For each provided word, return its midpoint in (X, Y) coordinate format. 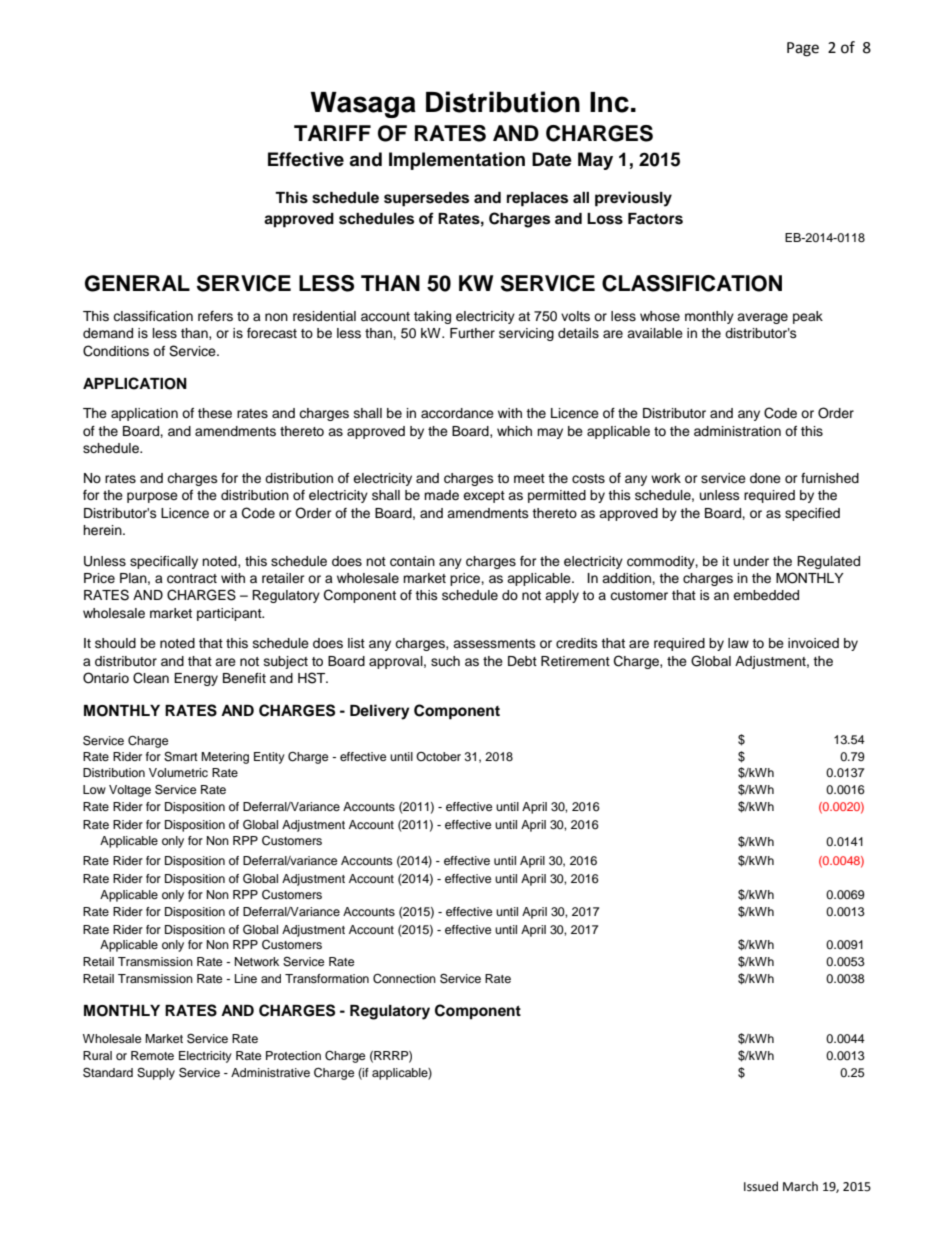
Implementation (457, 161)
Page (803, 49)
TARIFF (332, 133)
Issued (761, 1186)
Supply (156, 1074)
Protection (293, 1055)
